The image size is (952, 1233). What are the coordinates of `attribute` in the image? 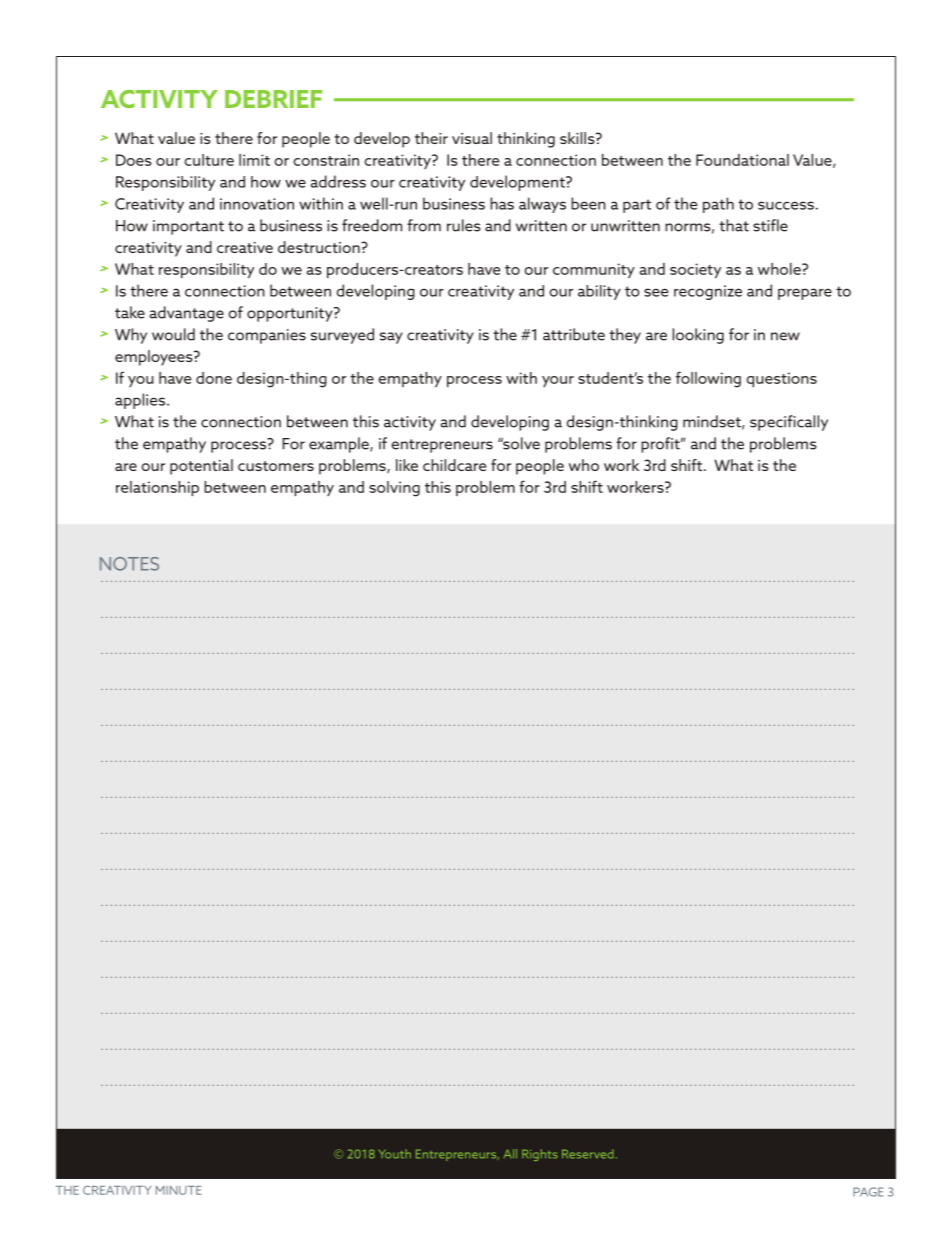 It's located at (574, 334).
